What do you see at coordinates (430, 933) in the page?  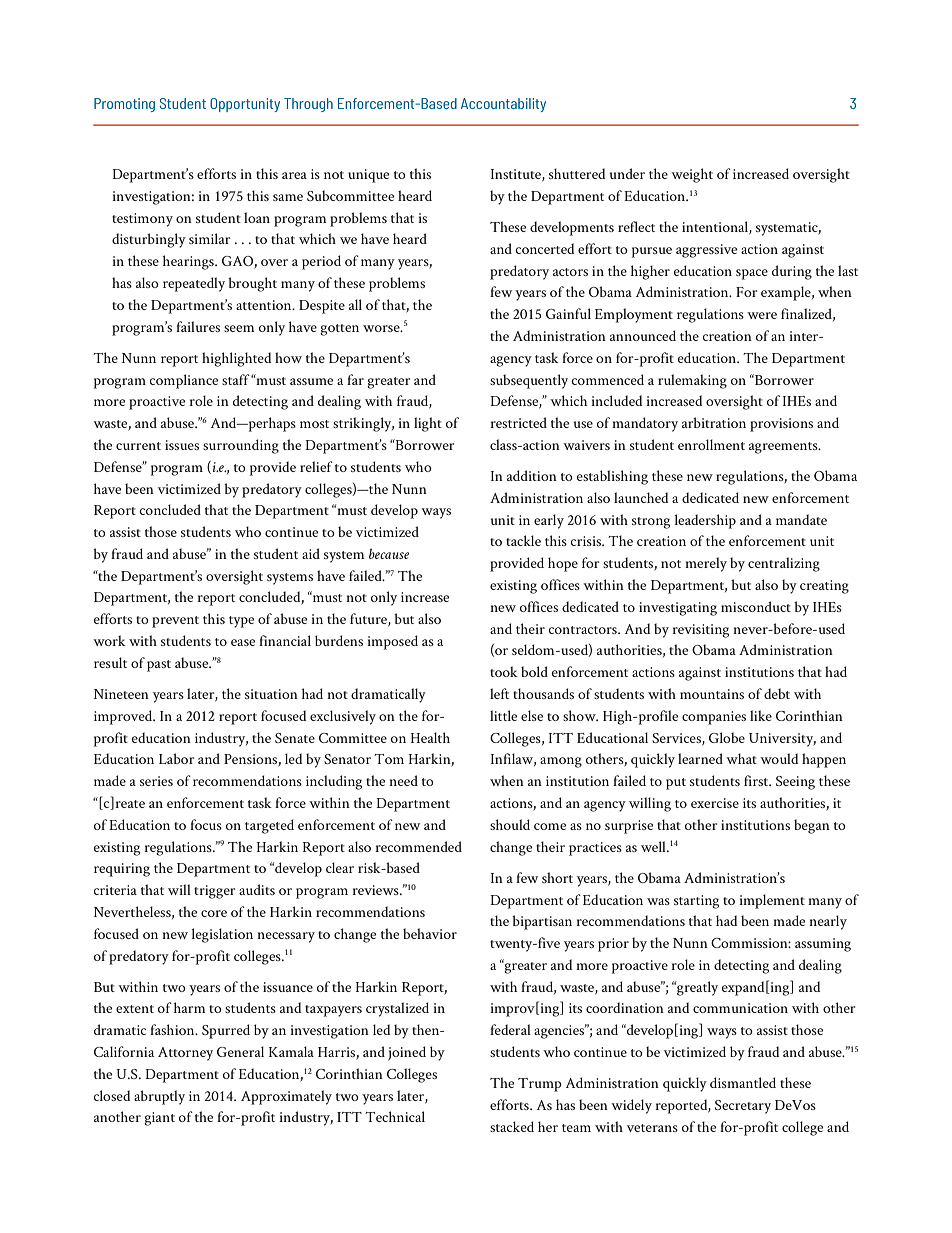 I see `behavior` at bounding box center [430, 933].
